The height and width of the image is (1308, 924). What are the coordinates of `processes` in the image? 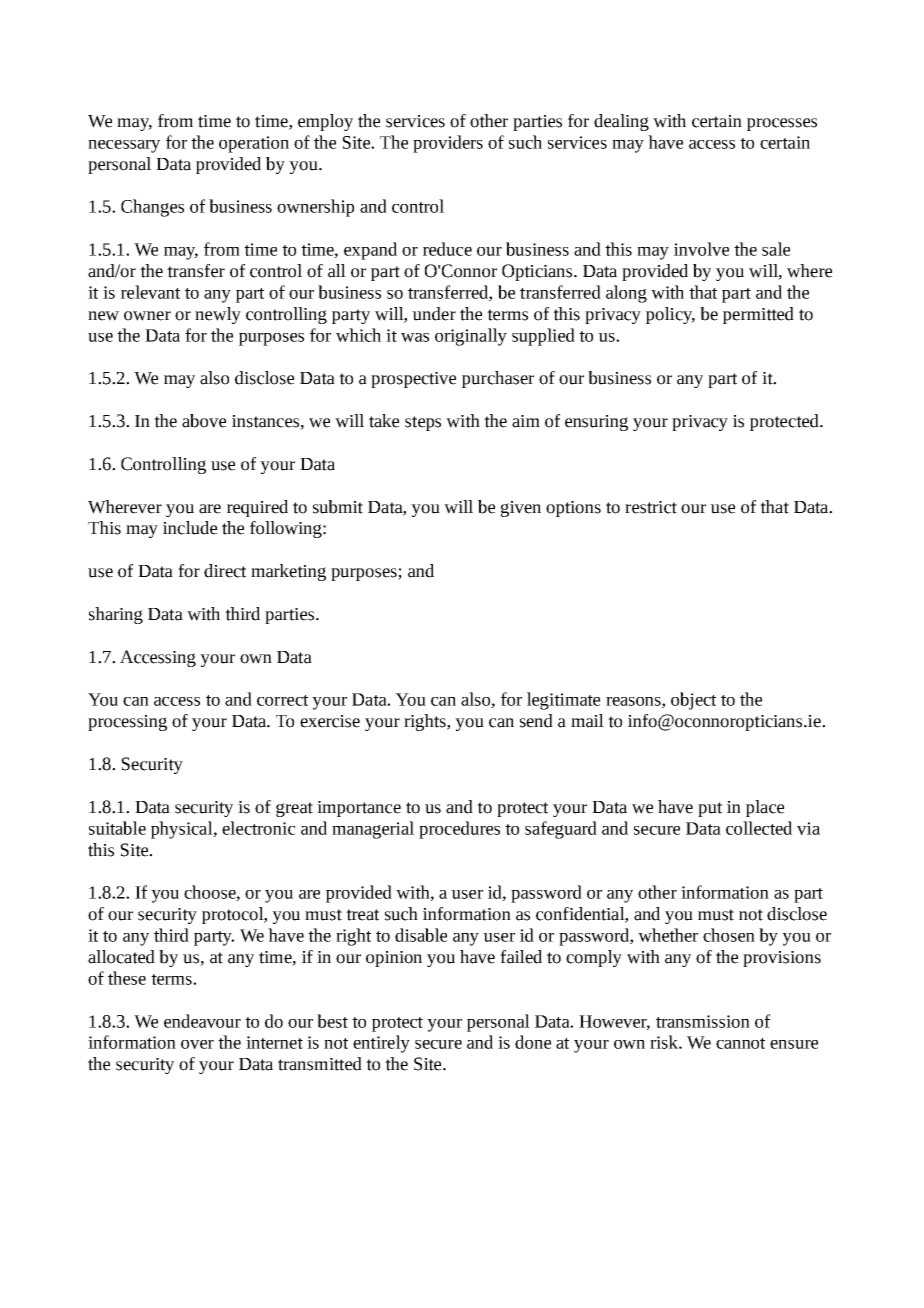 It's located at (782, 124).
